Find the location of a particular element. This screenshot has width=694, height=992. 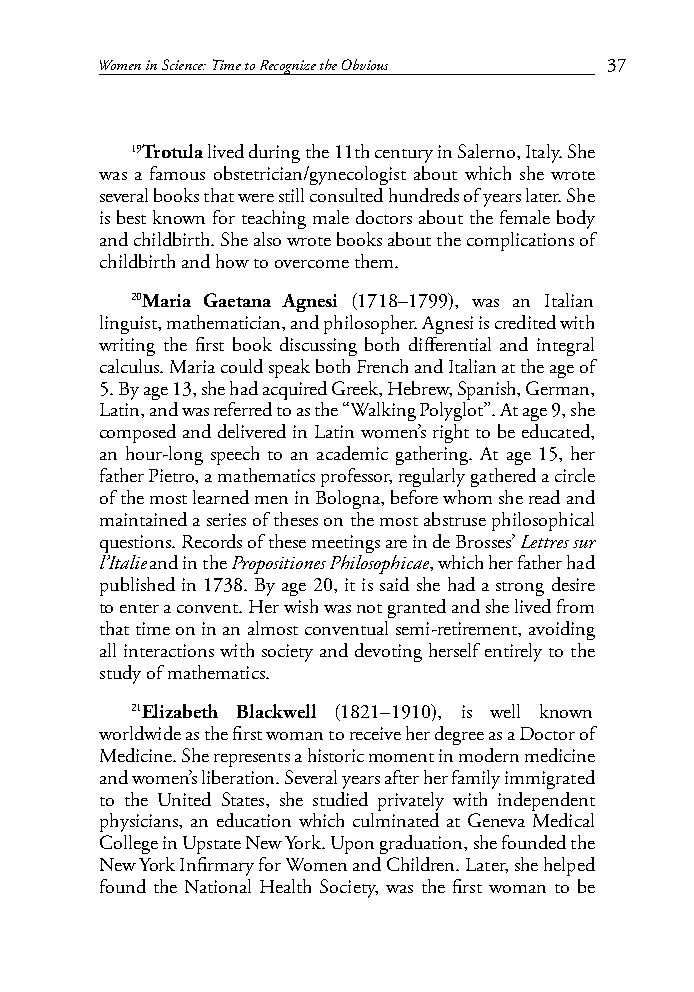

Italy is located at coordinates (544, 153).
